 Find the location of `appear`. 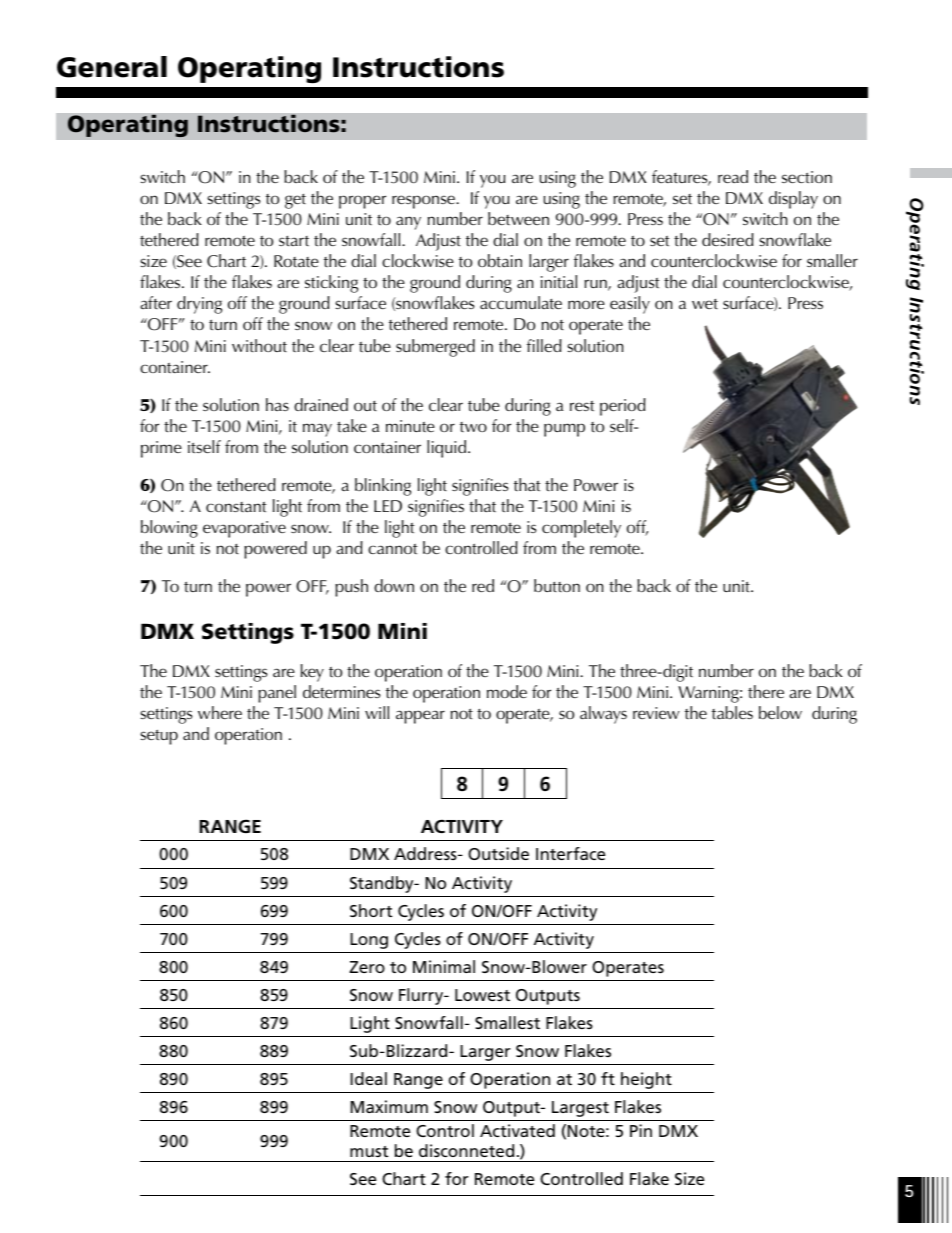

appear is located at coordinates (420, 717).
